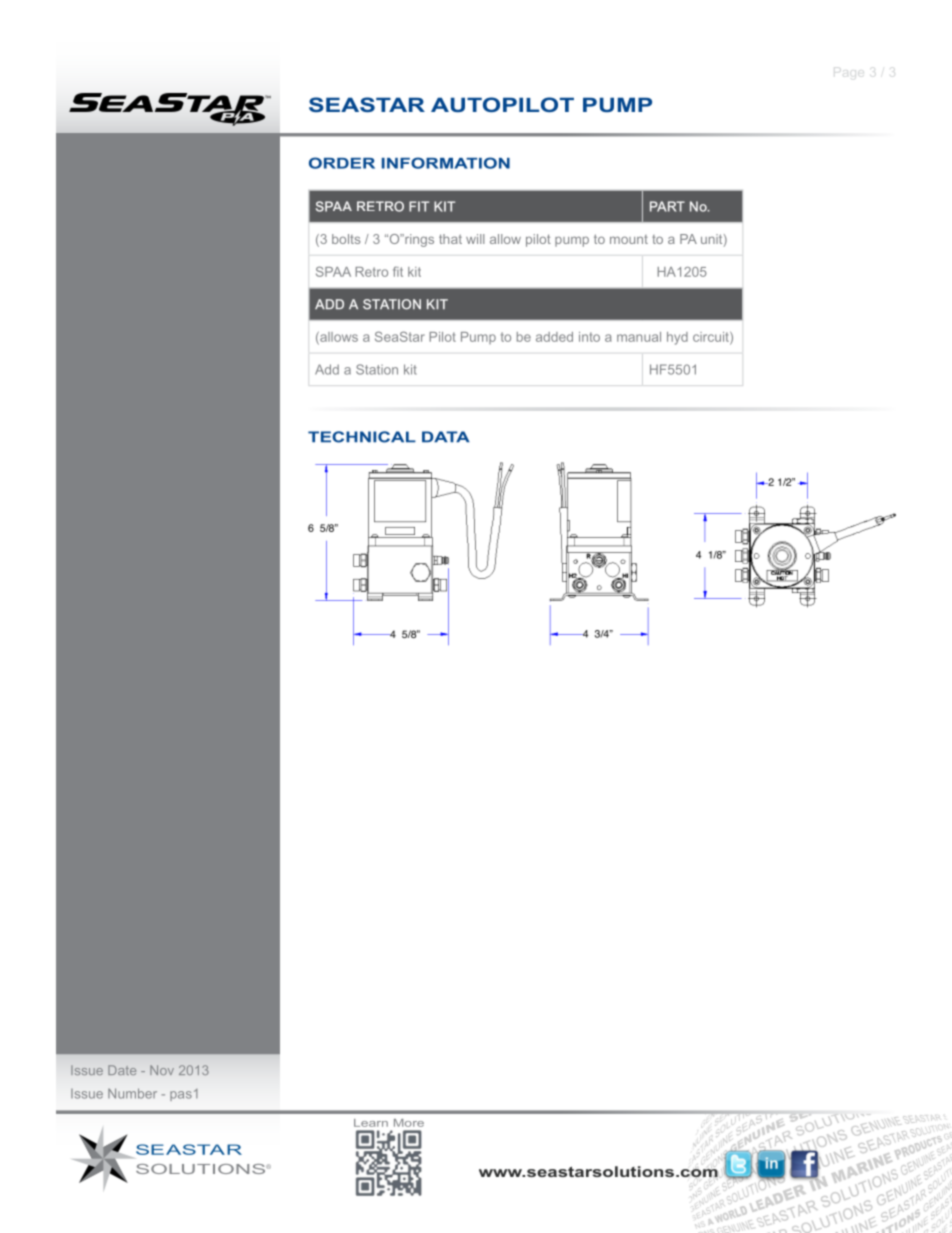  I want to click on INFORMATION, so click(446, 163).
